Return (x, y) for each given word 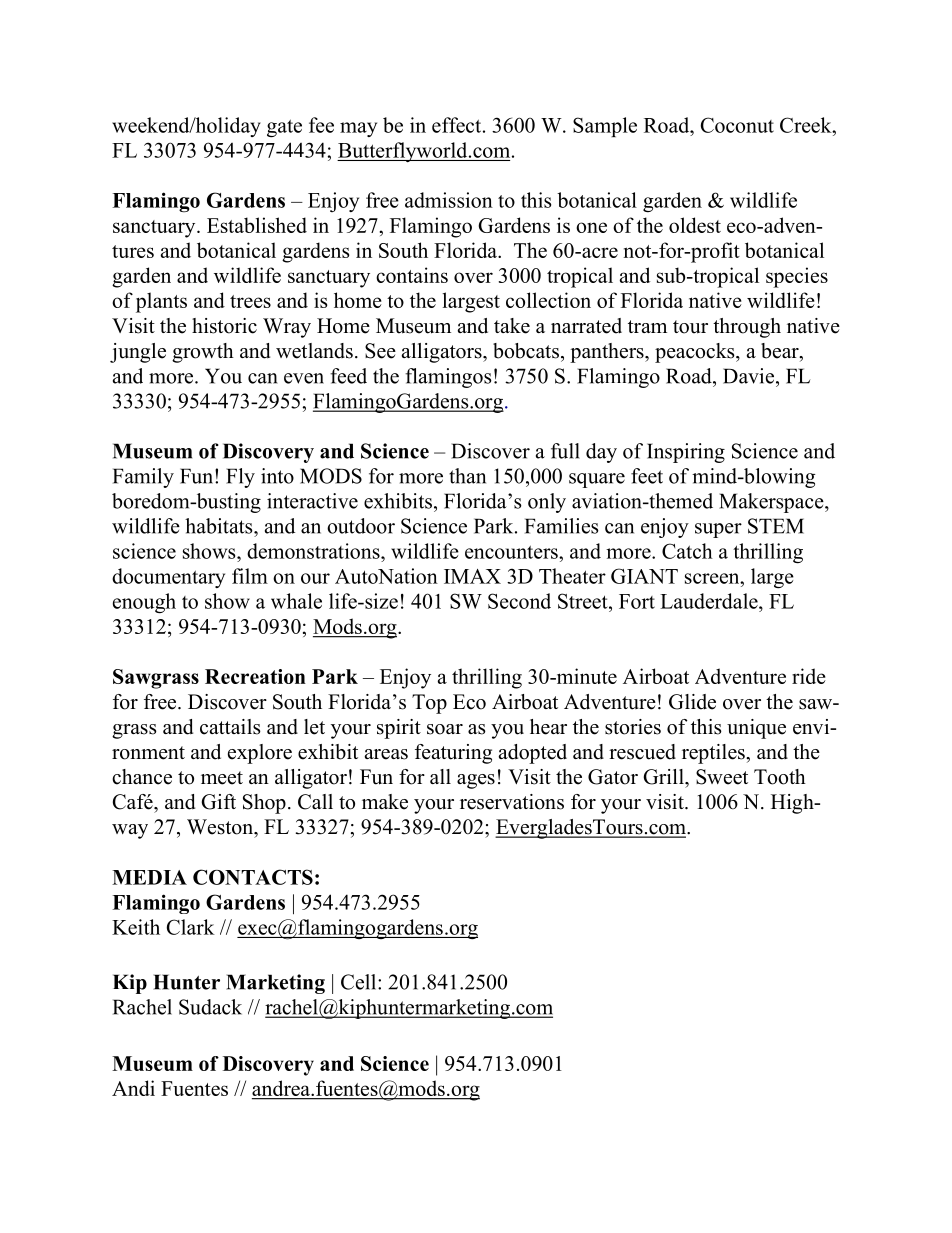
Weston (221, 827)
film (250, 576)
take (512, 326)
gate (284, 128)
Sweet (722, 777)
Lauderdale (710, 601)
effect (458, 125)
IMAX (472, 576)
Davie (748, 376)
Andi (133, 1088)
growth (203, 353)
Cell (360, 982)
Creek (807, 125)
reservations (512, 802)
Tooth (780, 777)
